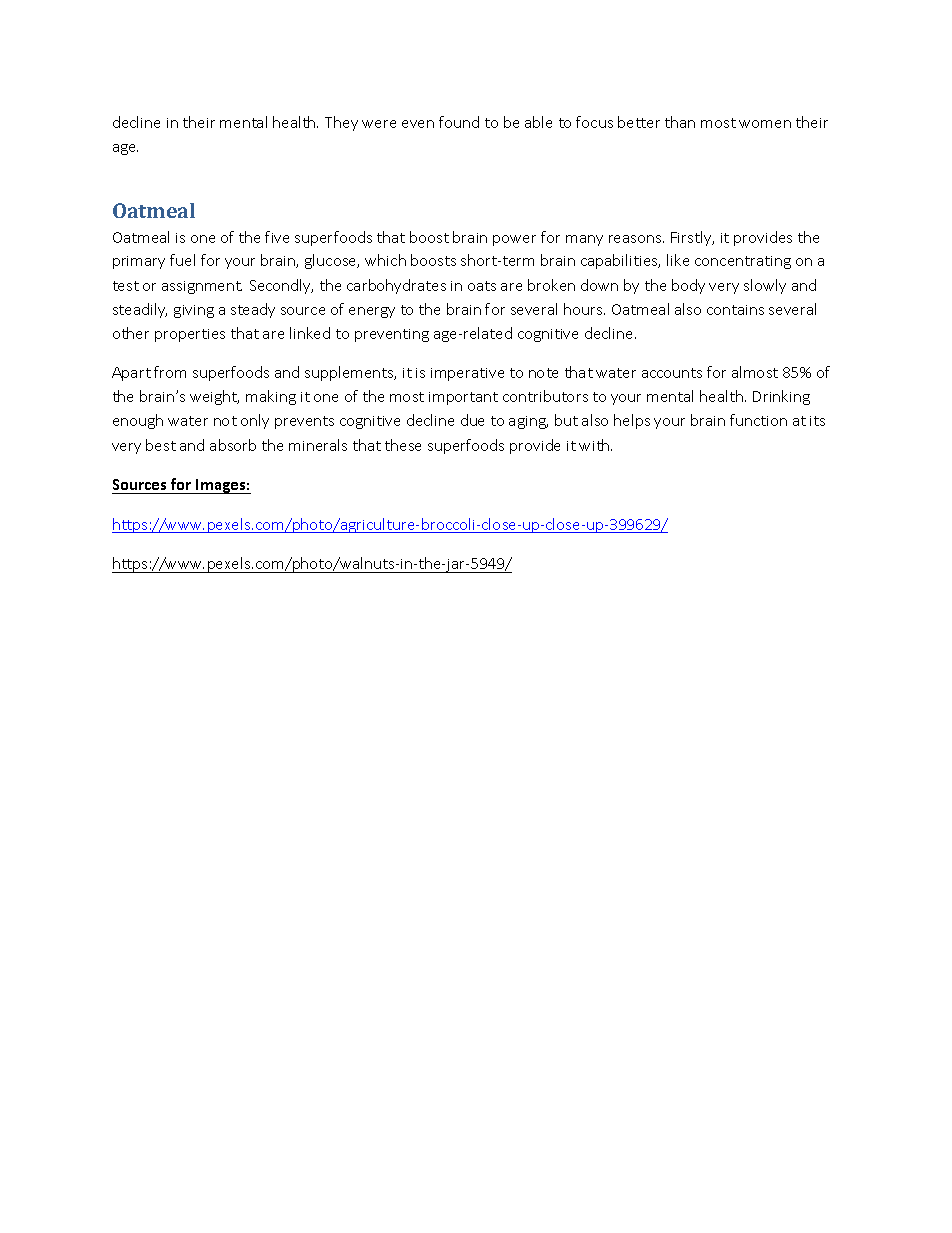  I want to click on women, so click(765, 124).
